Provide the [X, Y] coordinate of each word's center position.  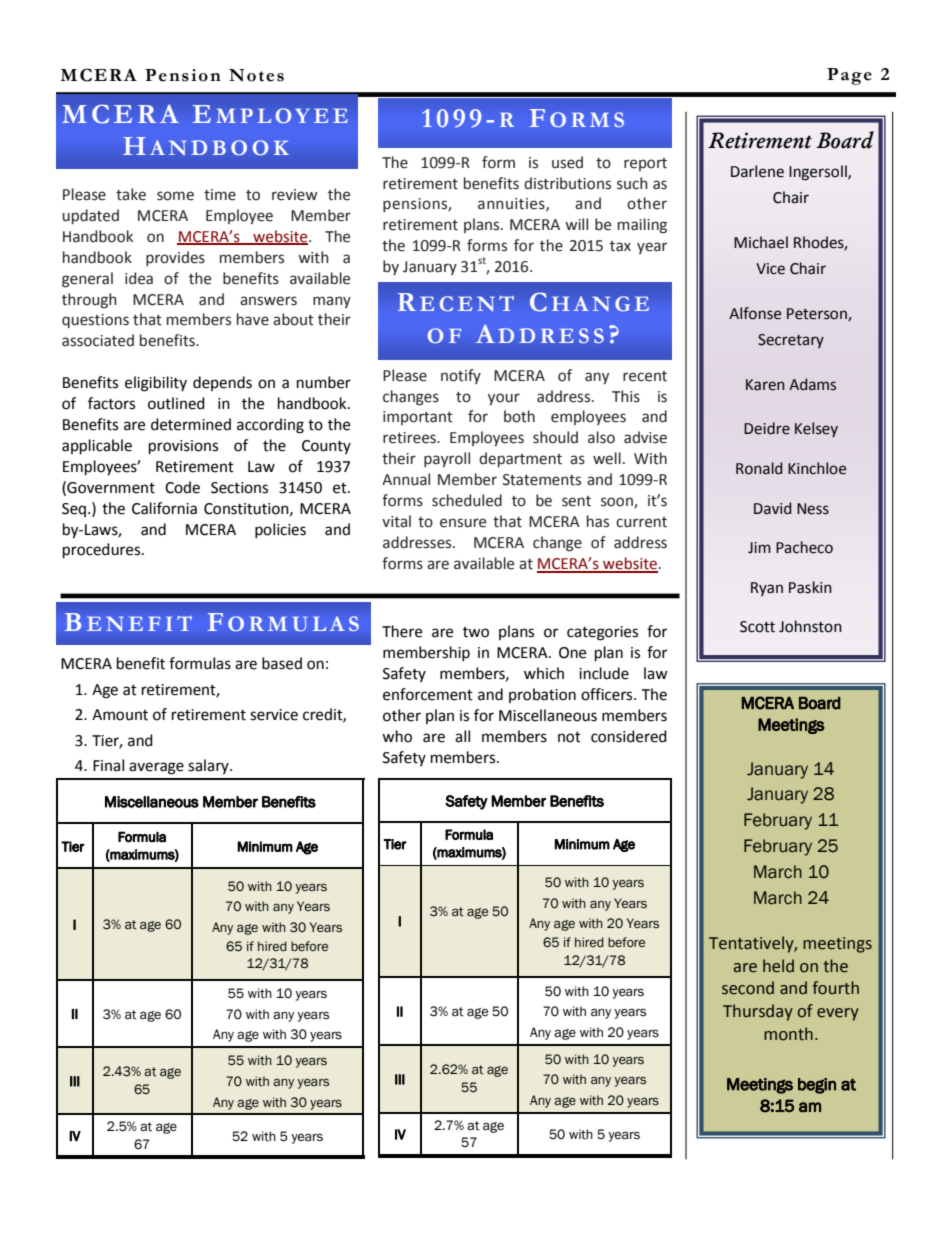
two [476, 632]
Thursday [758, 1012]
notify [461, 376]
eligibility [156, 384]
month [788, 1034]
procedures [103, 551]
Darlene [757, 171]
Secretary [791, 341]
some [175, 196]
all [462, 736]
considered [629, 736]
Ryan [767, 589]
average [156, 768]
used [567, 162]
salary [209, 766]
